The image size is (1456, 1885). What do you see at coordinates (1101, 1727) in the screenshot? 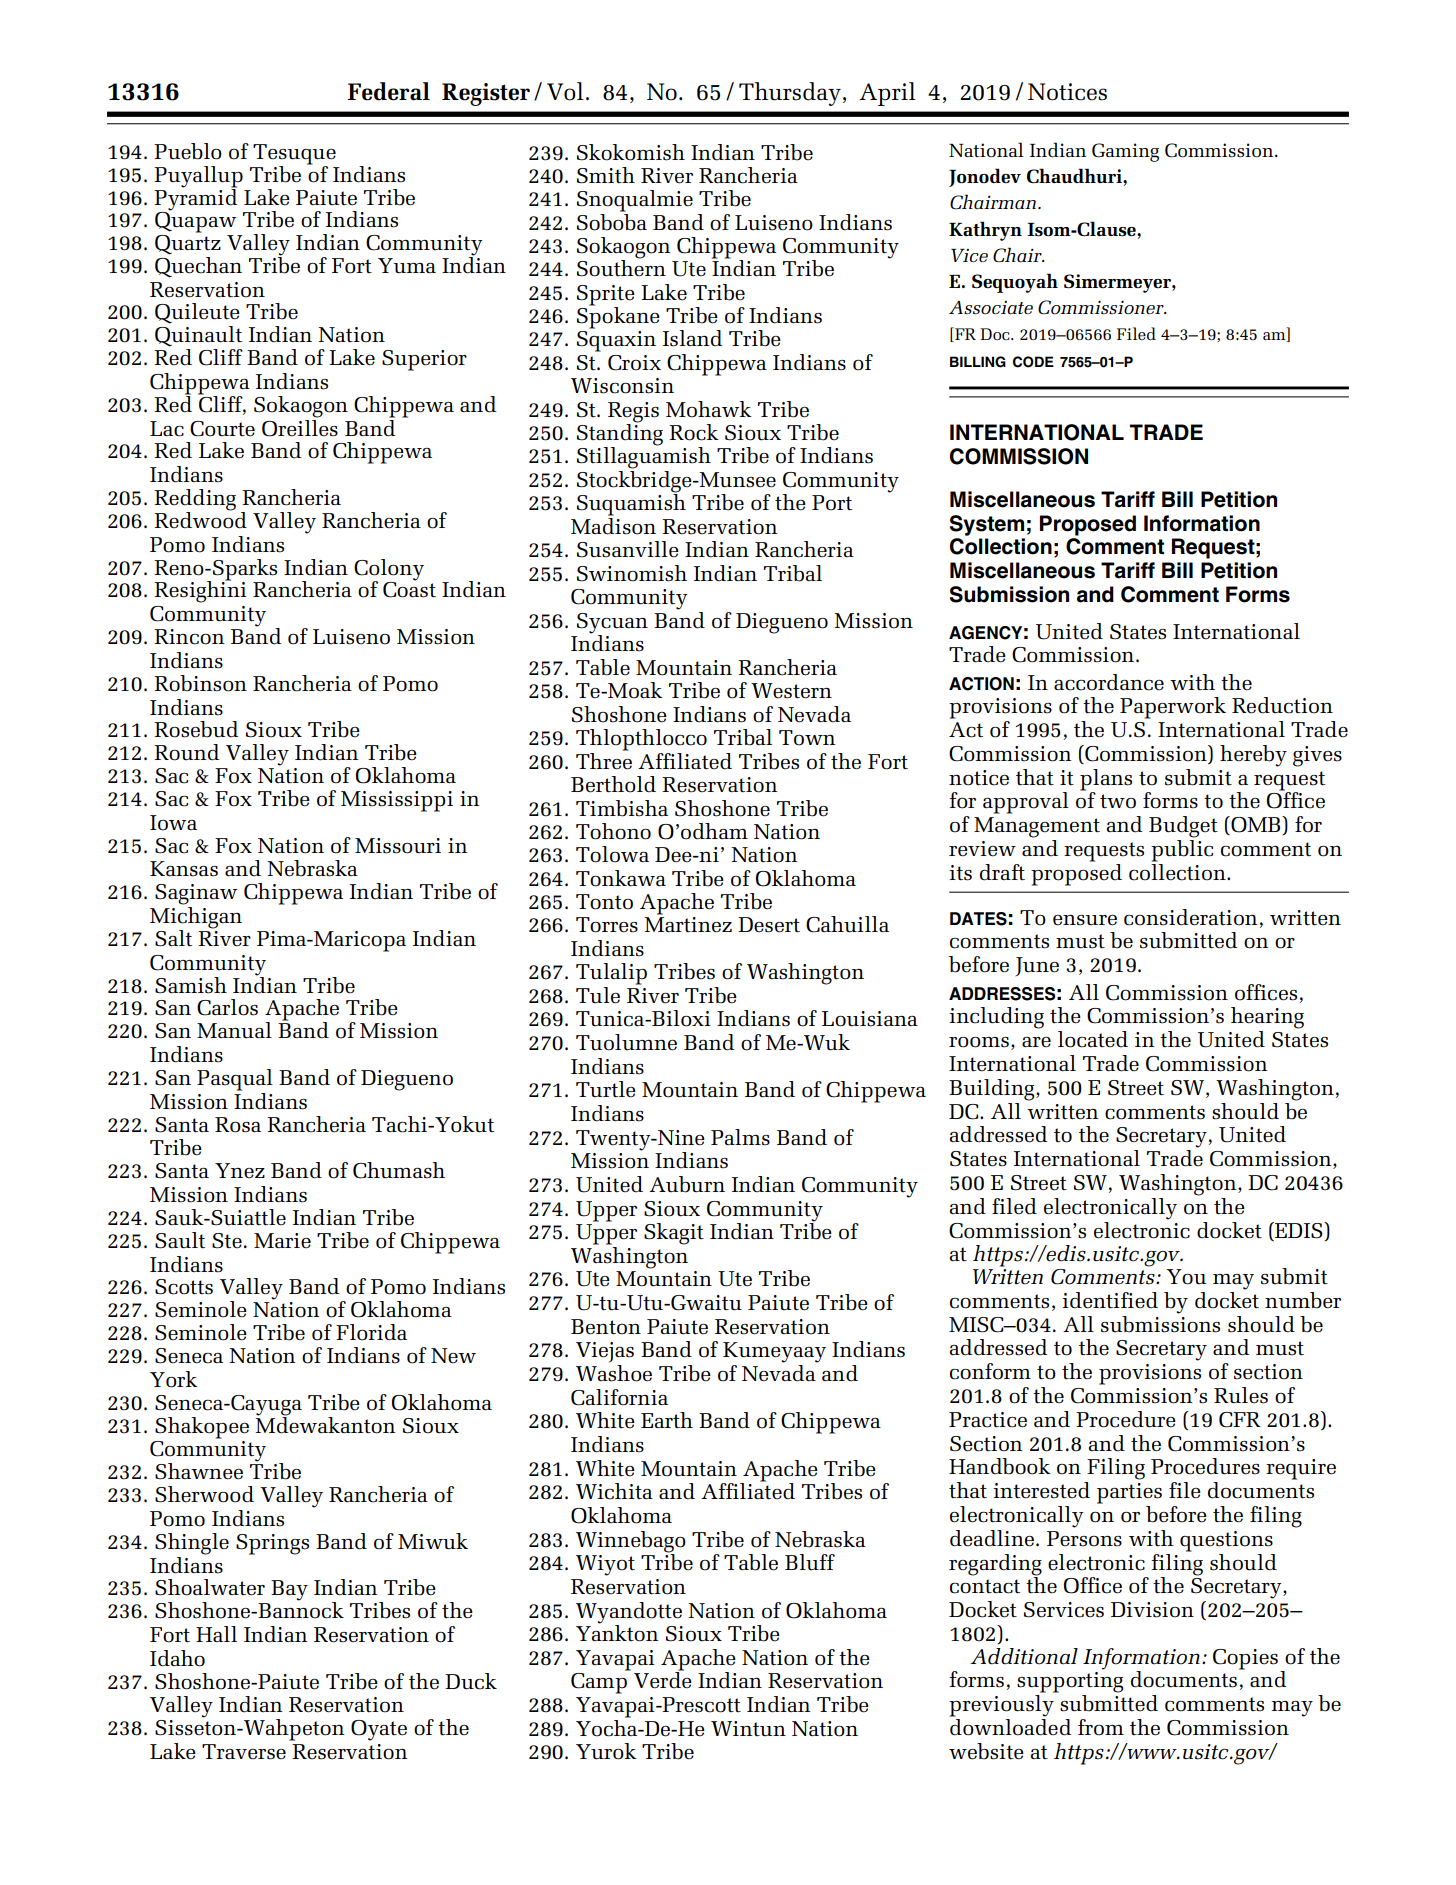
I see `from` at bounding box center [1101, 1727].
